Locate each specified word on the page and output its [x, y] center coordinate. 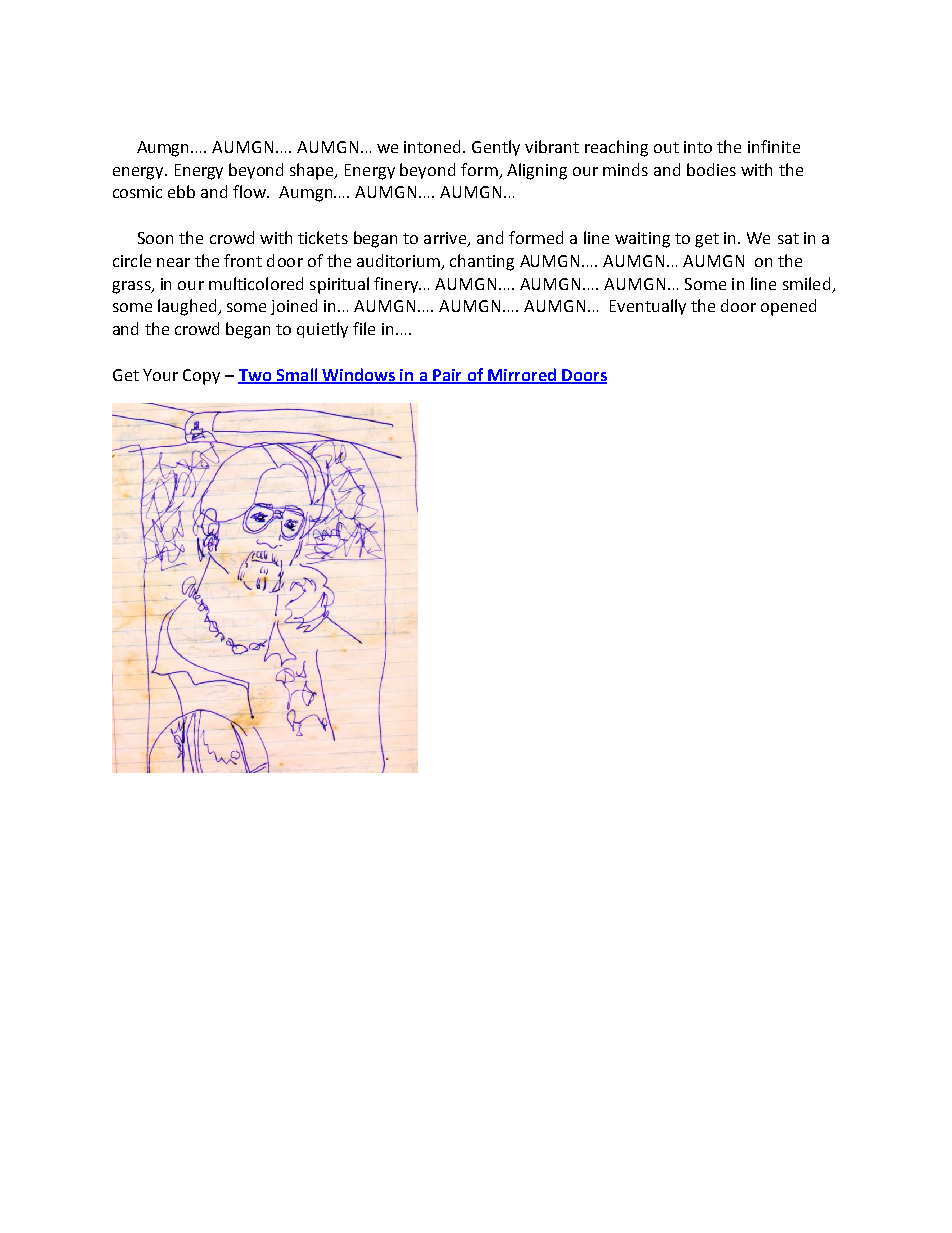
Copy [201, 377]
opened [788, 307]
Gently [496, 148]
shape [313, 171]
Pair [448, 376]
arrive [446, 239]
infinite [774, 146]
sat [788, 238]
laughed [188, 307]
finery [397, 285]
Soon [155, 238]
